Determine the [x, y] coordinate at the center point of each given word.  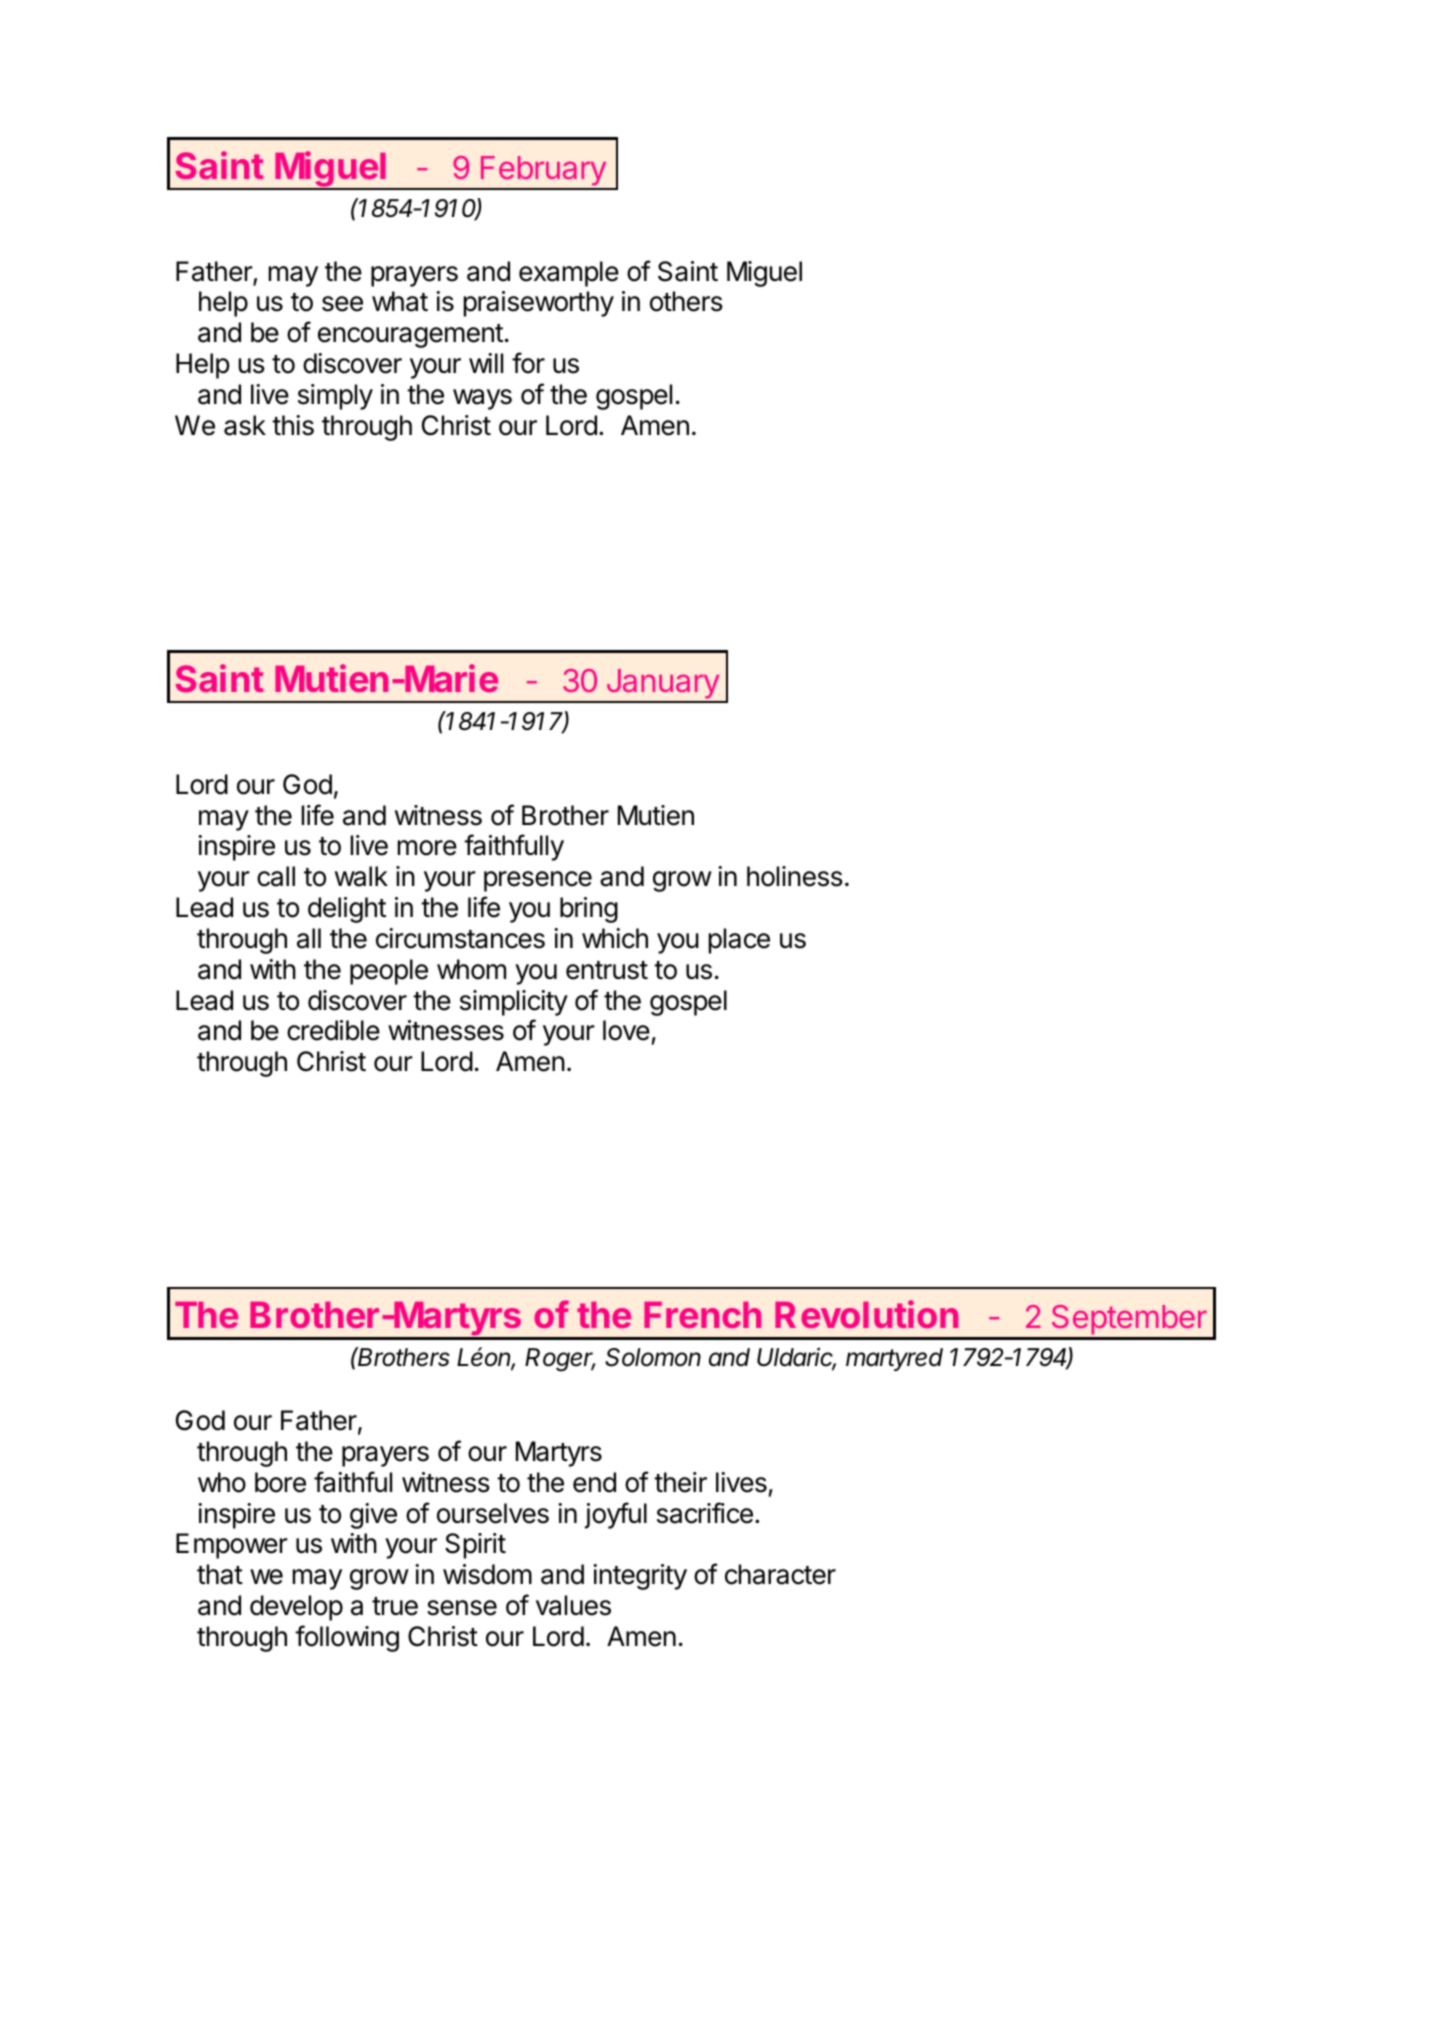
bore [280, 1482]
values [573, 1605]
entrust [607, 970]
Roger [560, 1360]
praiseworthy [539, 304]
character [780, 1574]
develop [296, 1608]
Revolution [866, 1314]
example [569, 274]
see [342, 304]
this [293, 425]
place [739, 941]
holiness [795, 876]
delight [347, 910]
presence [538, 881]
